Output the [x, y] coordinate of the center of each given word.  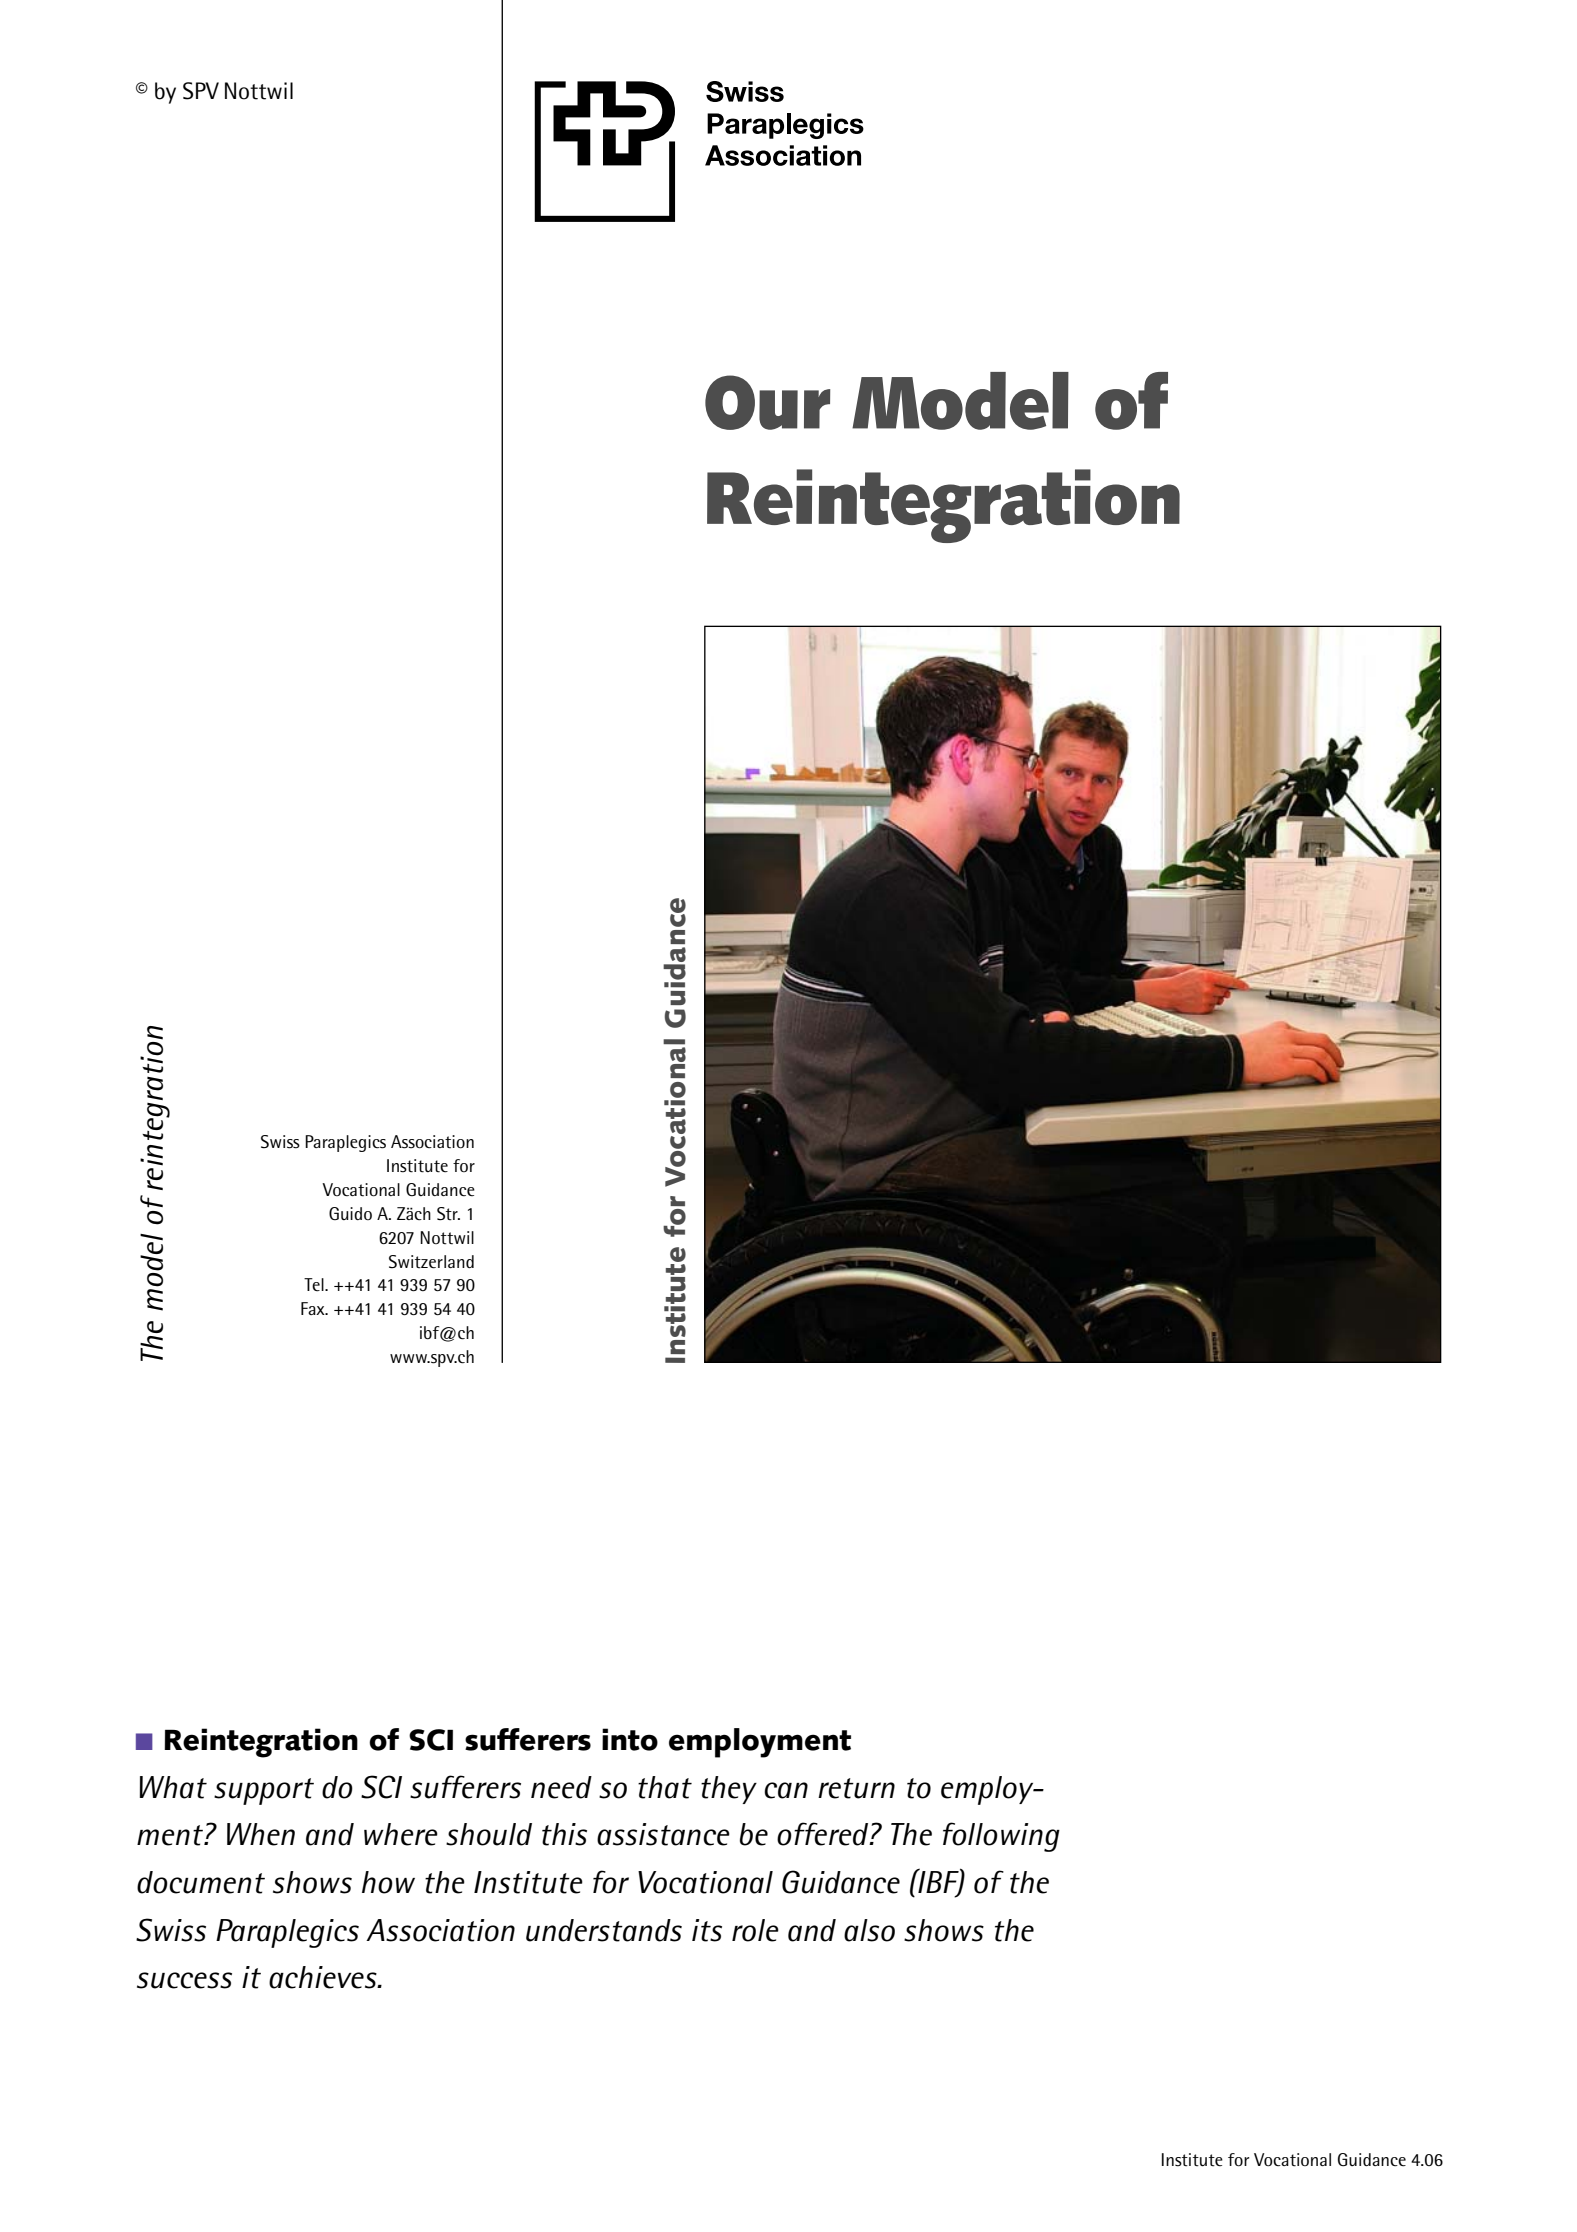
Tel [315, 1285]
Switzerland [431, 1262]
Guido [350, 1213]
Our [767, 402]
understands [604, 1930]
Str [448, 1214]
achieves [324, 1977]
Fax [314, 1308]
